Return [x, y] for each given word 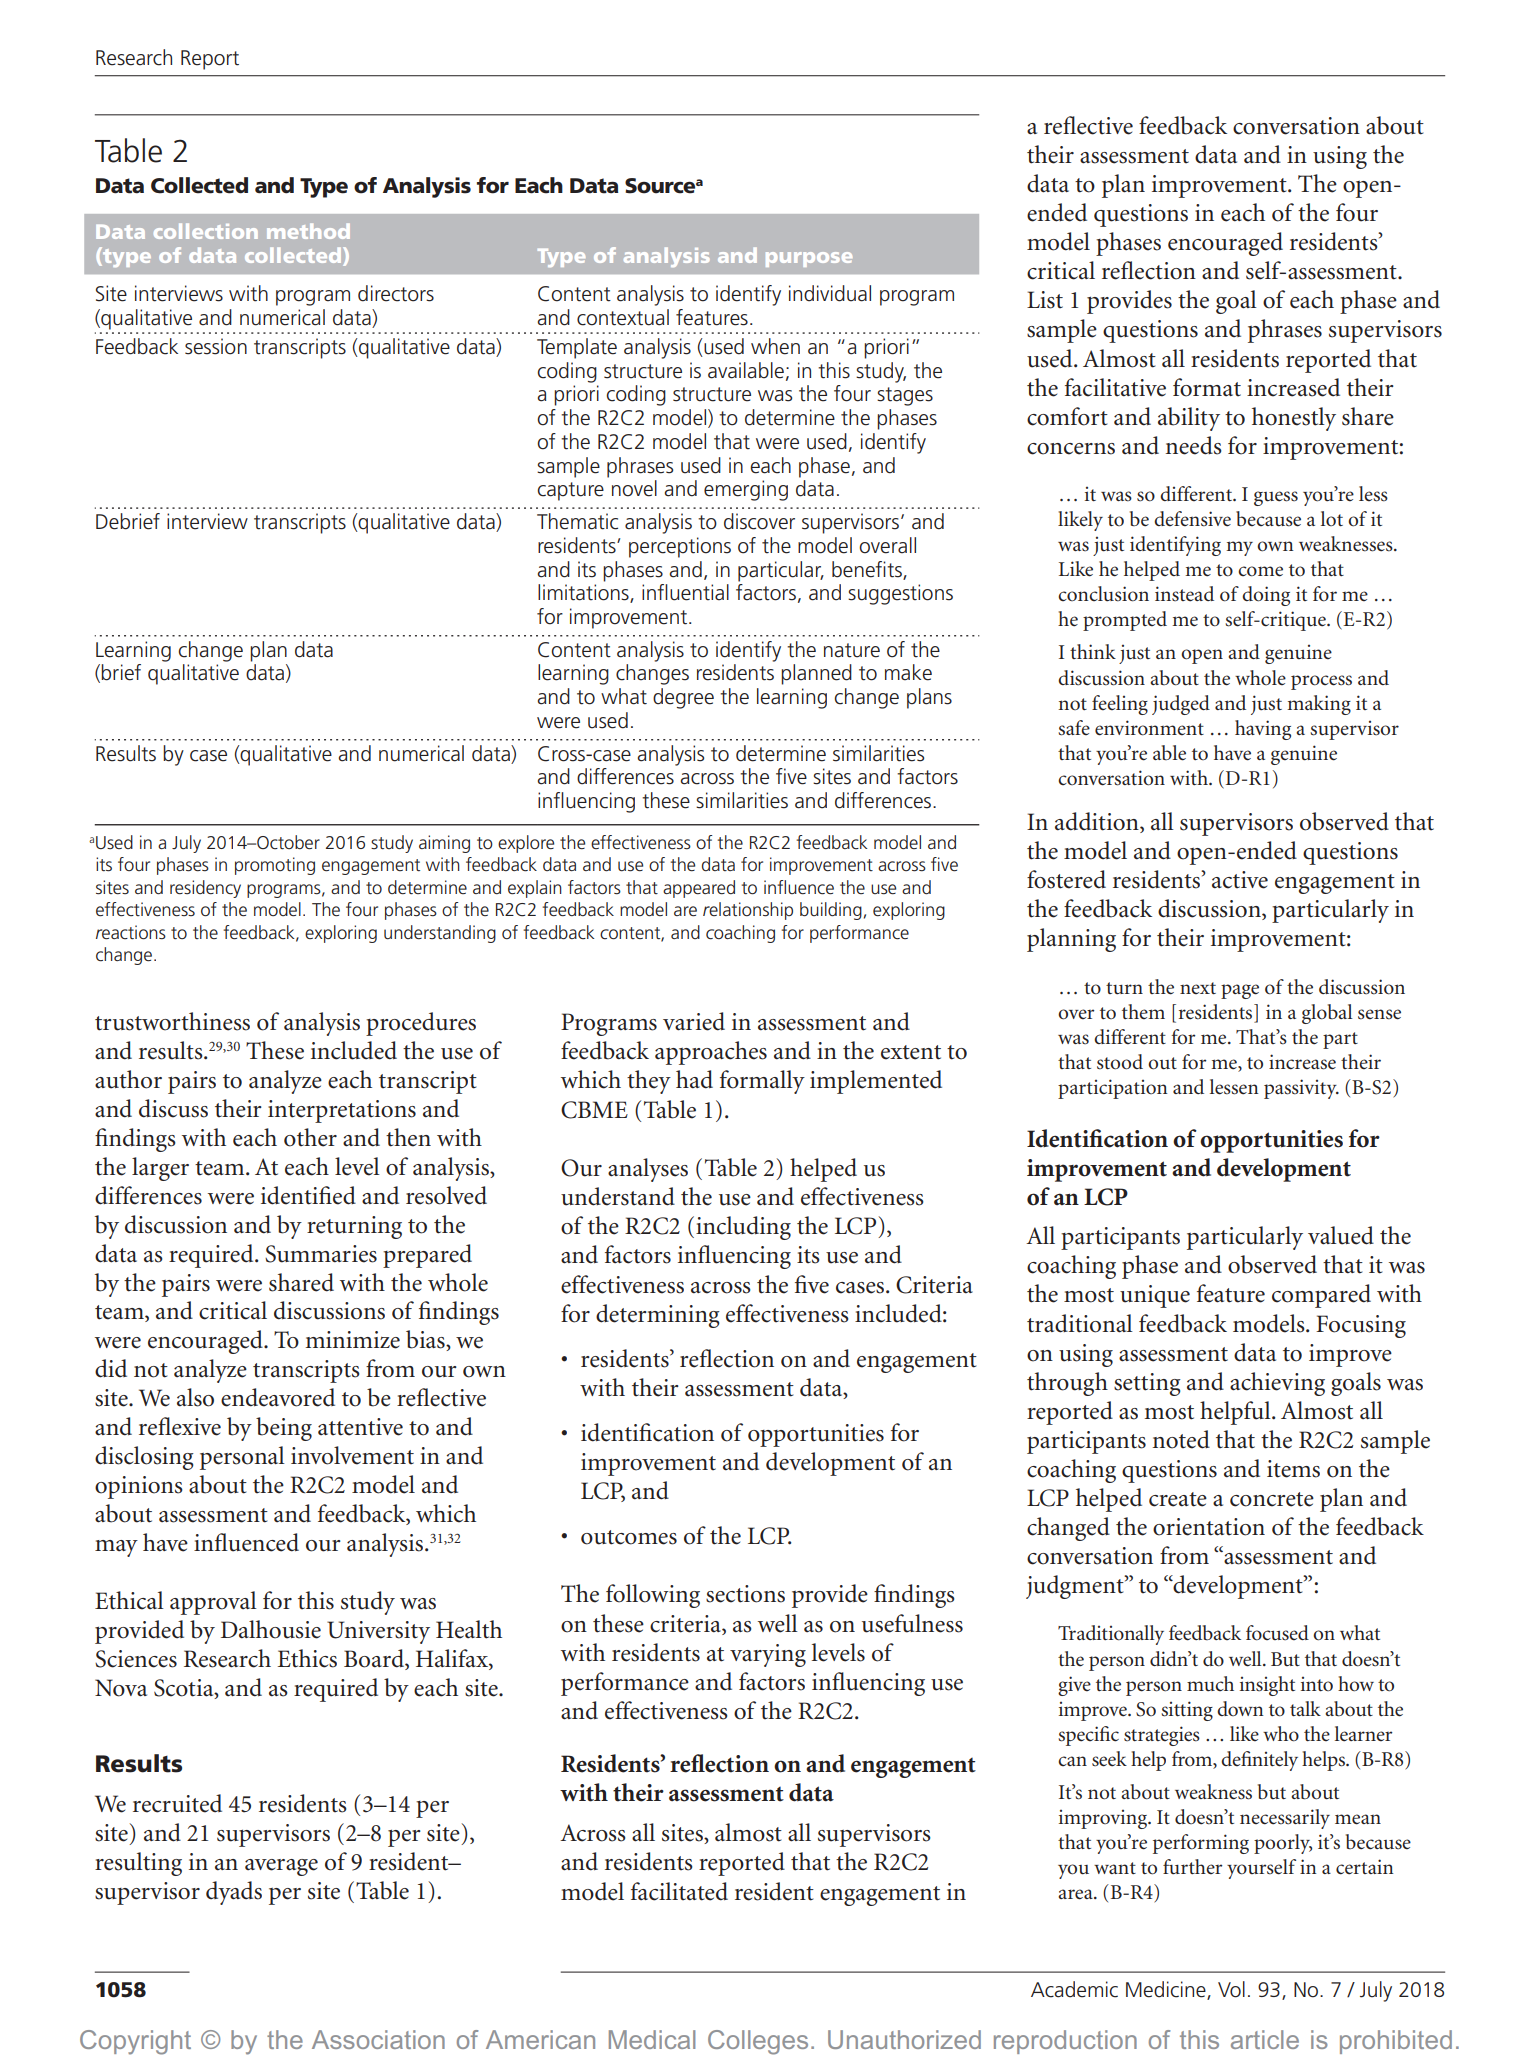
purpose [809, 259]
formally [762, 1082]
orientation [1209, 1527]
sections [745, 1594]
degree [683, 698]
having [1263, 730]
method [308, 231]
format [1207, 387]
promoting [275, 866]
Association [378, 2039]
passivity [1301, 1089]
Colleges [758, 2042]
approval [213, 1603]
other [310, 1137]
